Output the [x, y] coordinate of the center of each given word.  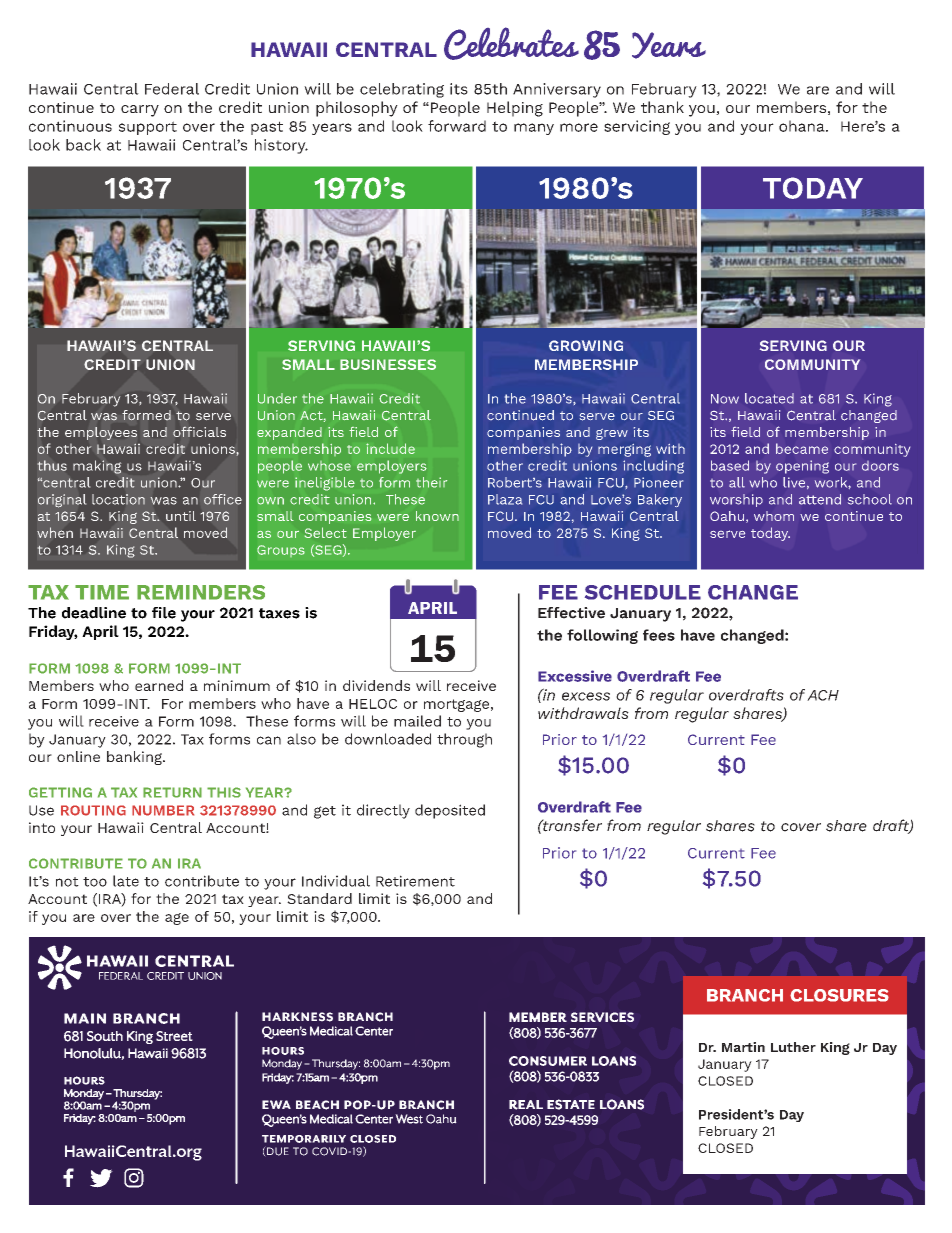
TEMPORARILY [304, 1139]
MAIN [85, 1018]
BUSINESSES [388, 364]
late [126, 881]
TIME [102, 592]
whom [774, 516]
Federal [172, 89]
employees [101, 433]
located [769, 398]
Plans [439, 542]
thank [662, 107]
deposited [450, 811]
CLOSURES [839, 995]
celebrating [402, 90]
